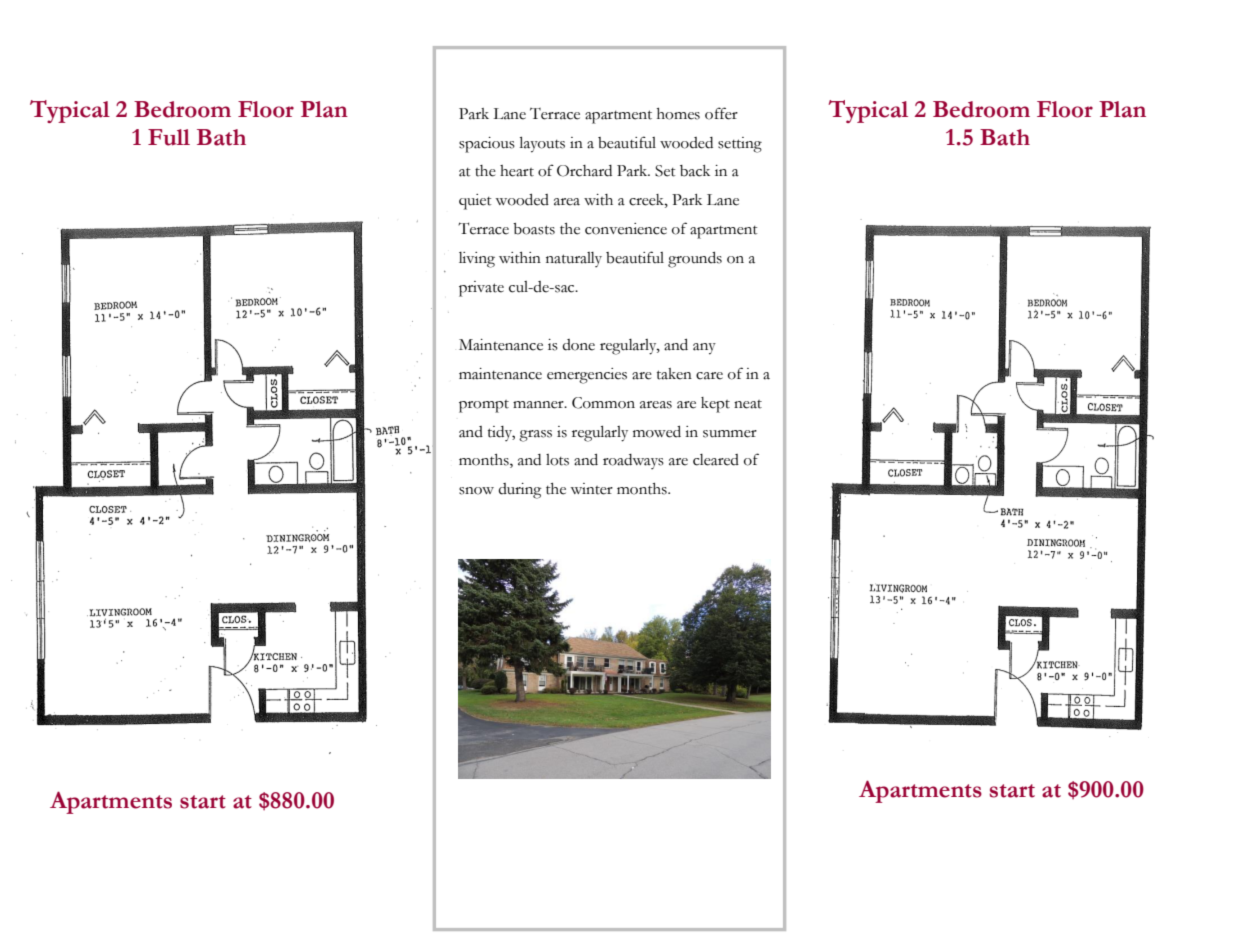 The height and width of the screenshot is (952, 1233). What do you see at coordinates (695, 260) in the screenshot?
I see `grounds` at bounding box center [695, 260].
